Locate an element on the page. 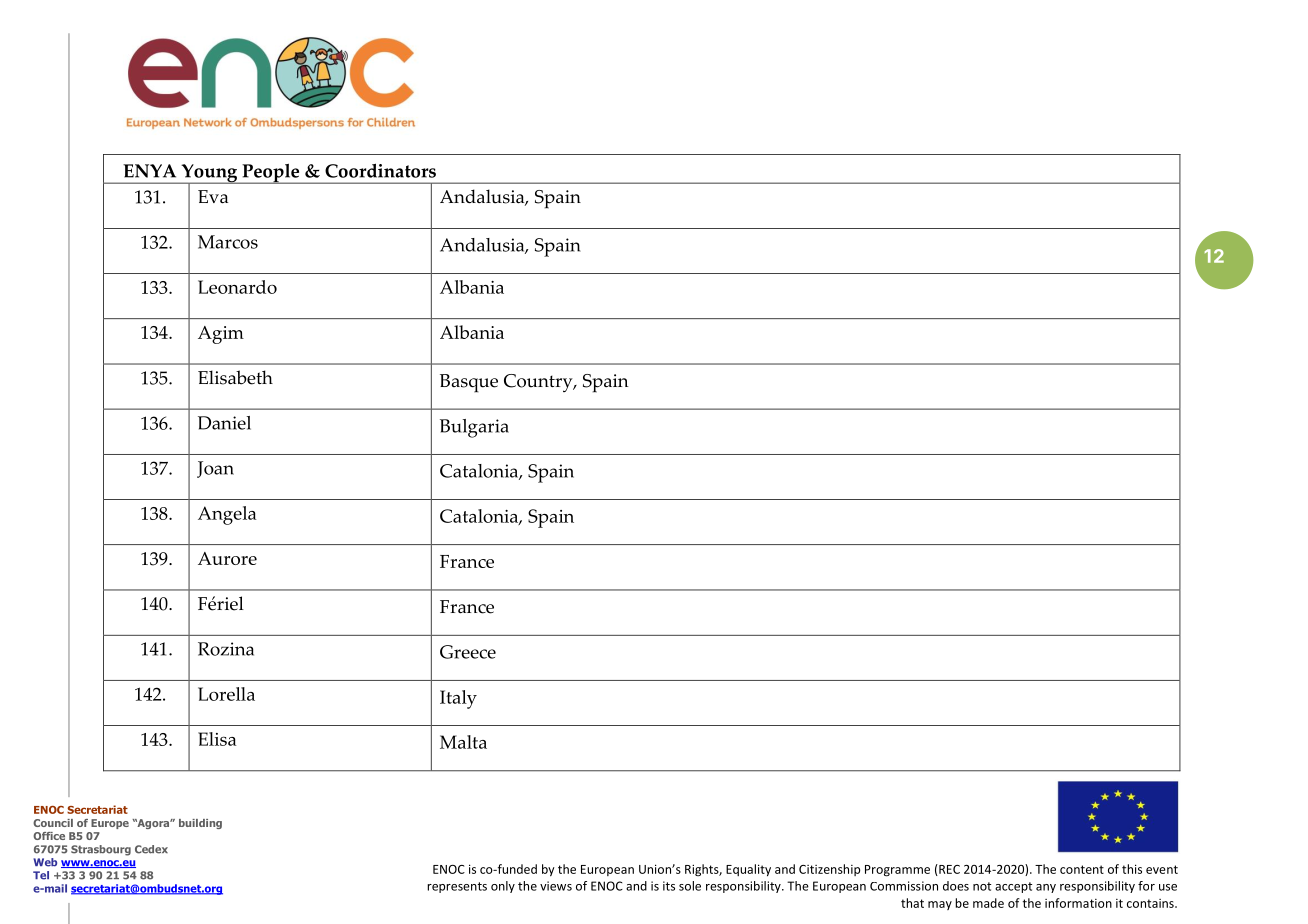 The width and height of the page is (1308, 924). Eva is located at coordinates (213, 197).
